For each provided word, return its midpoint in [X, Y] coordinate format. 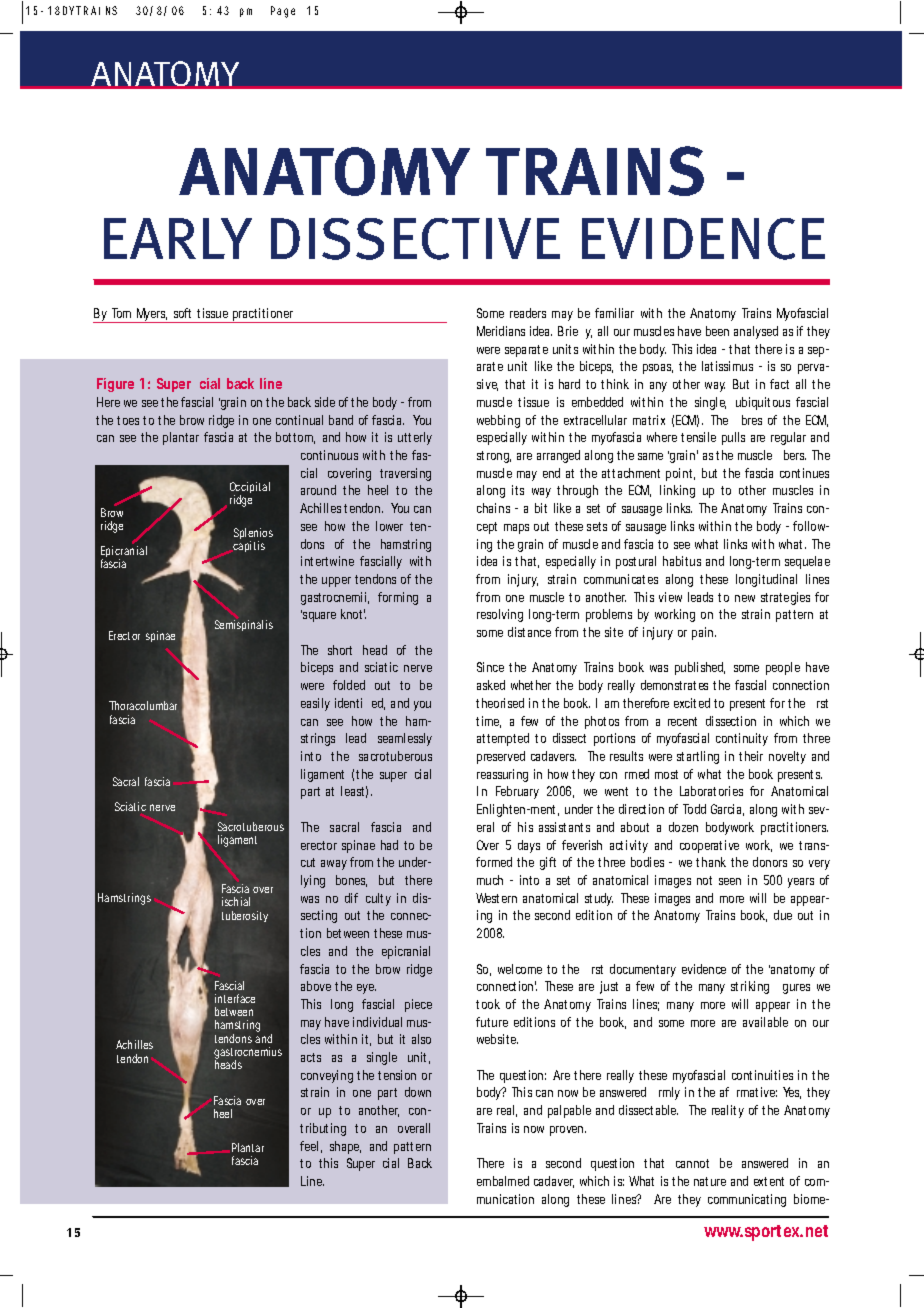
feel [309, 1146]
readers [528, 313]
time [488, 722]
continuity [742, 739]
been [717, 331]
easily [315, 704]
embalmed [503, 1181]
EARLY [178, 238]
